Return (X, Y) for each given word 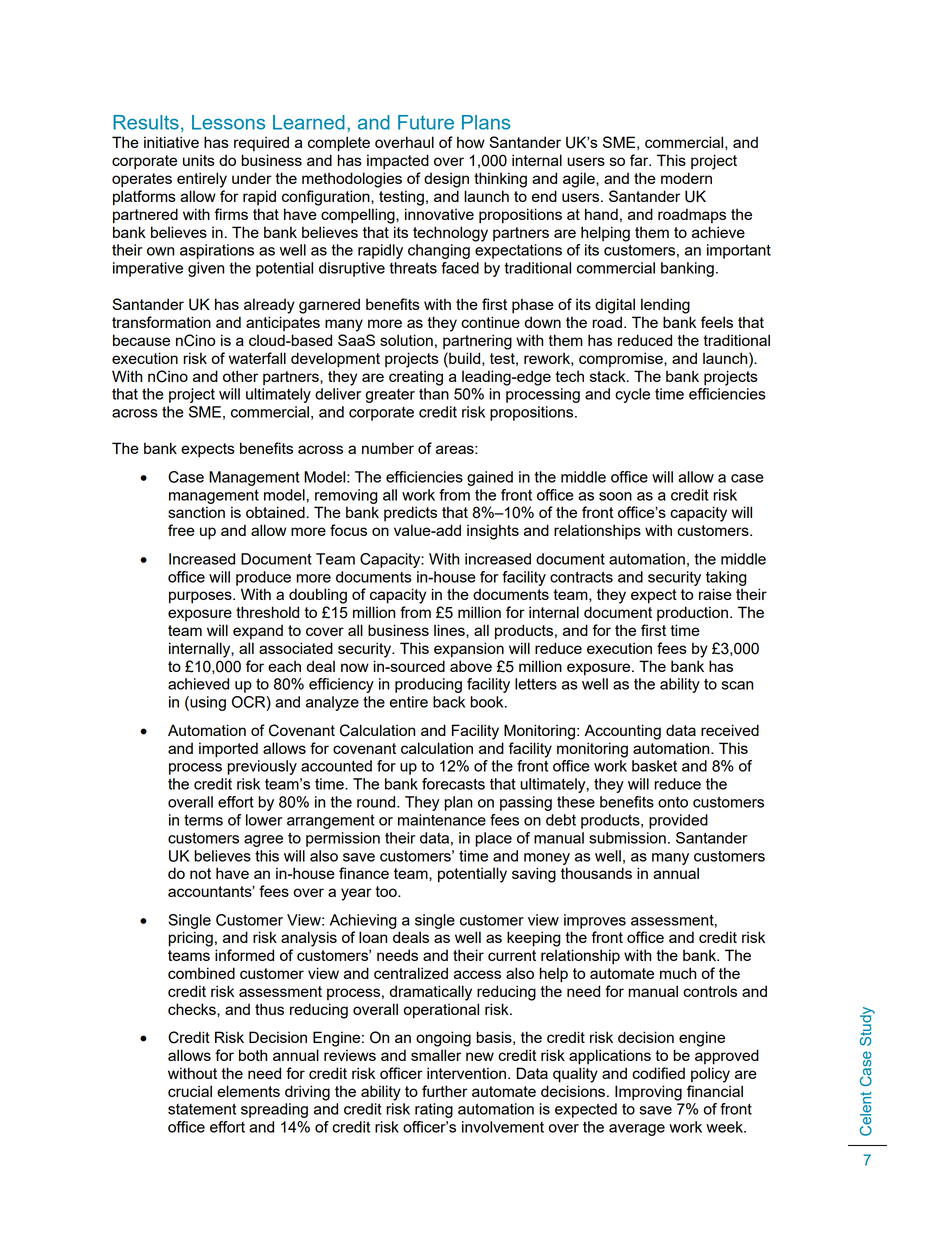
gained (490, 478)
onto (673, 802)
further (445, 1091)
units (199, 160)
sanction (196, 512)
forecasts (453, 784)
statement (202, 1109)
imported (228, 750)
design (446, 180)
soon (615, 496)
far (640, 160)
